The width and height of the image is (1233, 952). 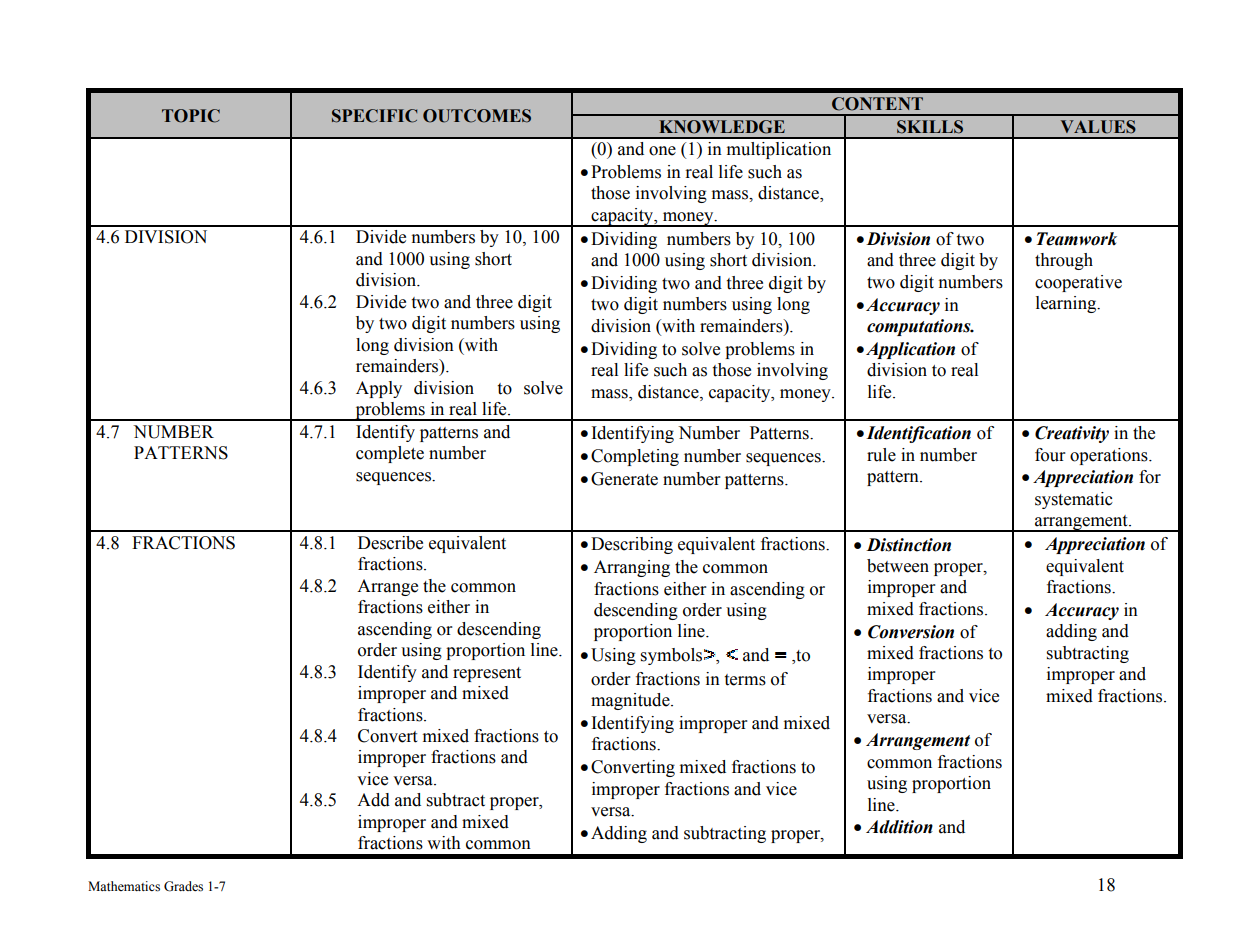 I want to click on Describe, so click(x=390, y=543).
